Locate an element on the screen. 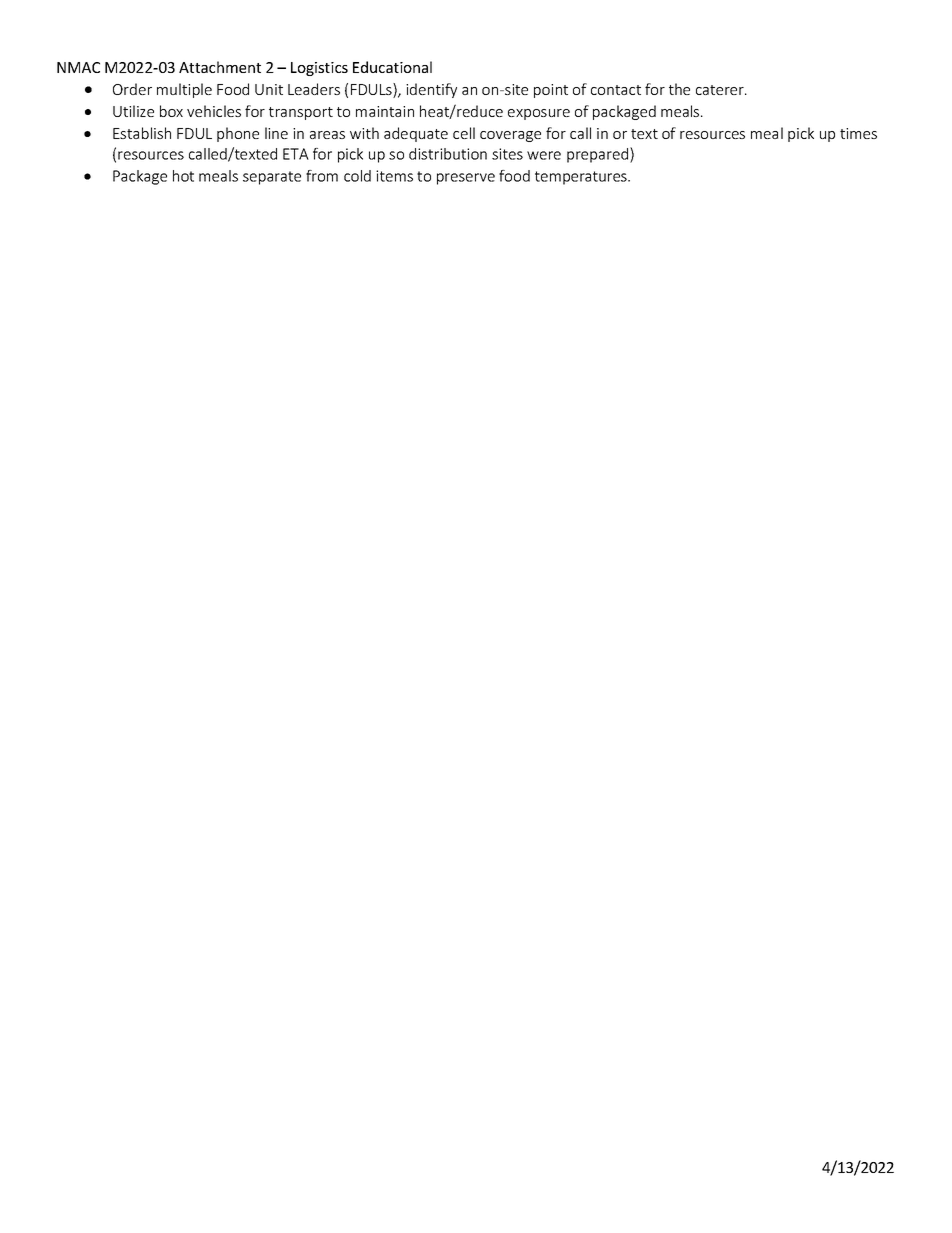  Educational is located at coordinates (392, 67).
